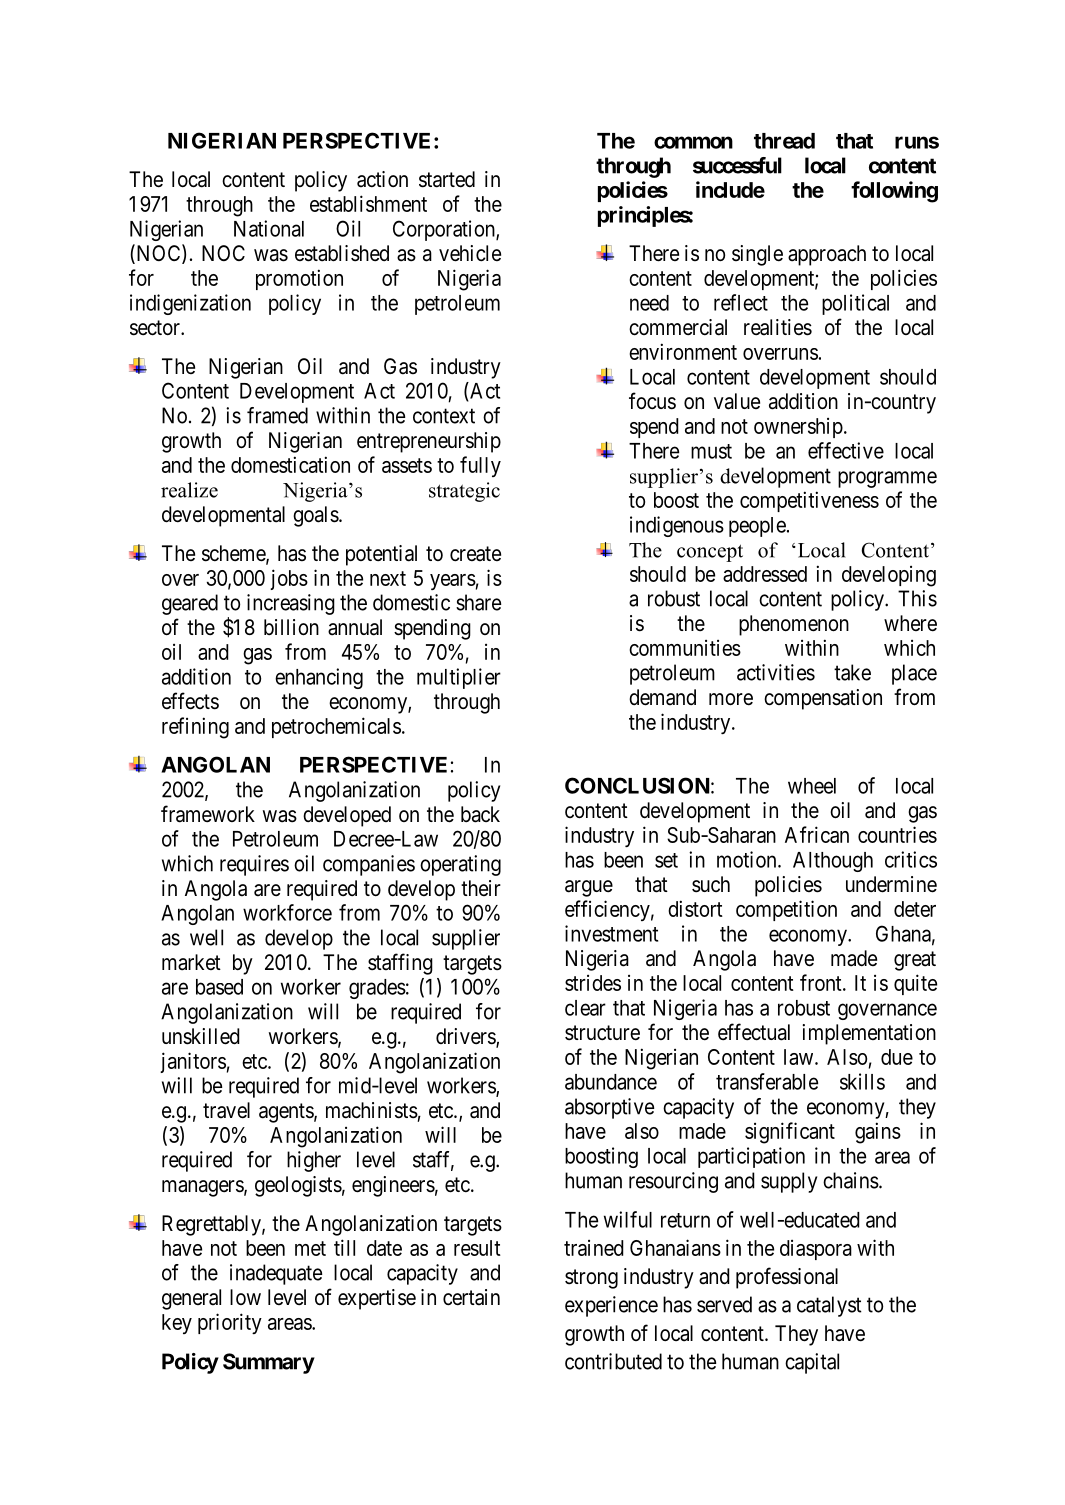 The height and width of the page is (1505, 1065). What do you see at coordinates (765, 574) in the page?
I see `addressed` at bounding box center [765, 574].
